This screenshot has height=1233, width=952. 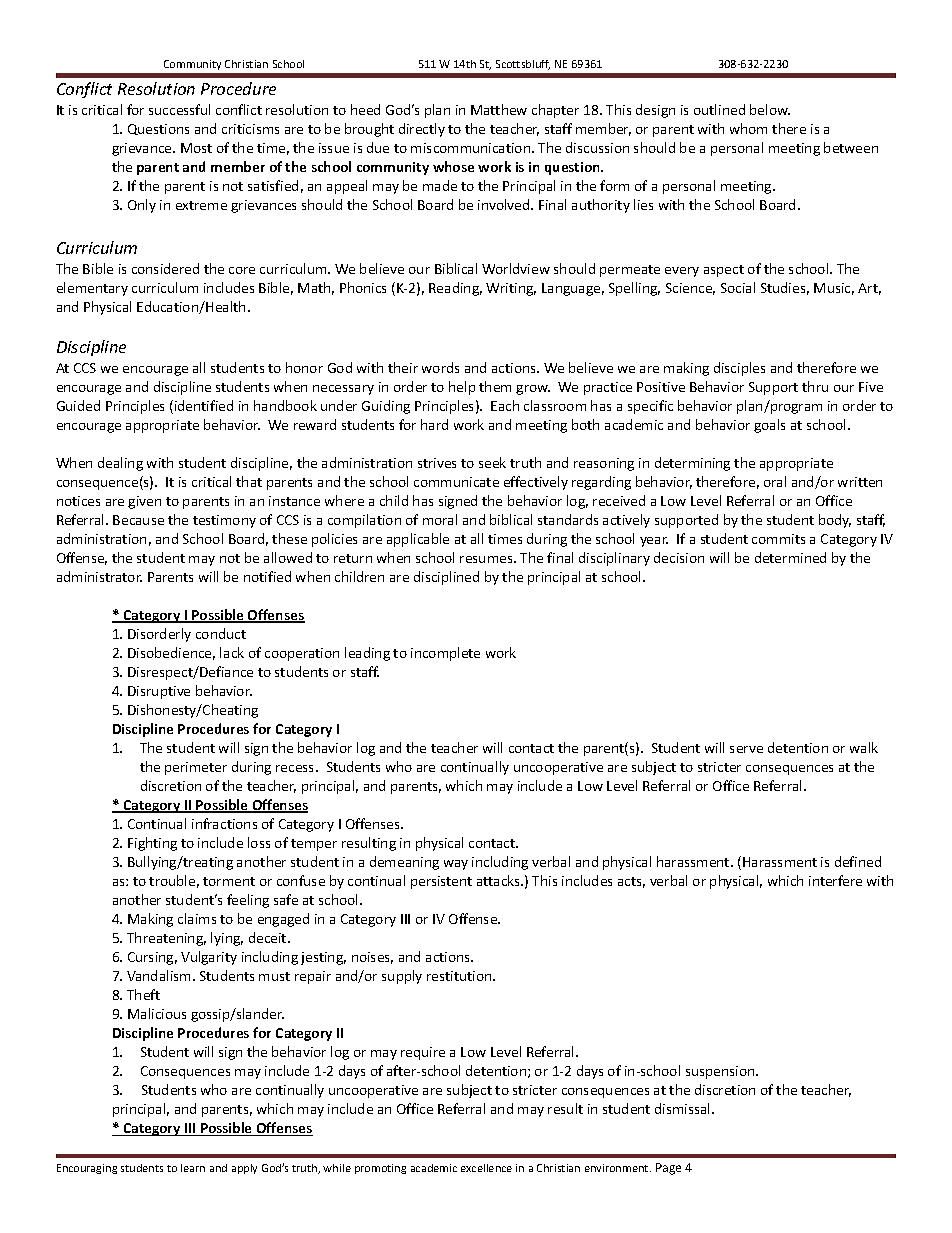 What do you see at coordinates (472, 148) in the screenshot?
I see `miscommunication` at bounding box center [472, 148].
